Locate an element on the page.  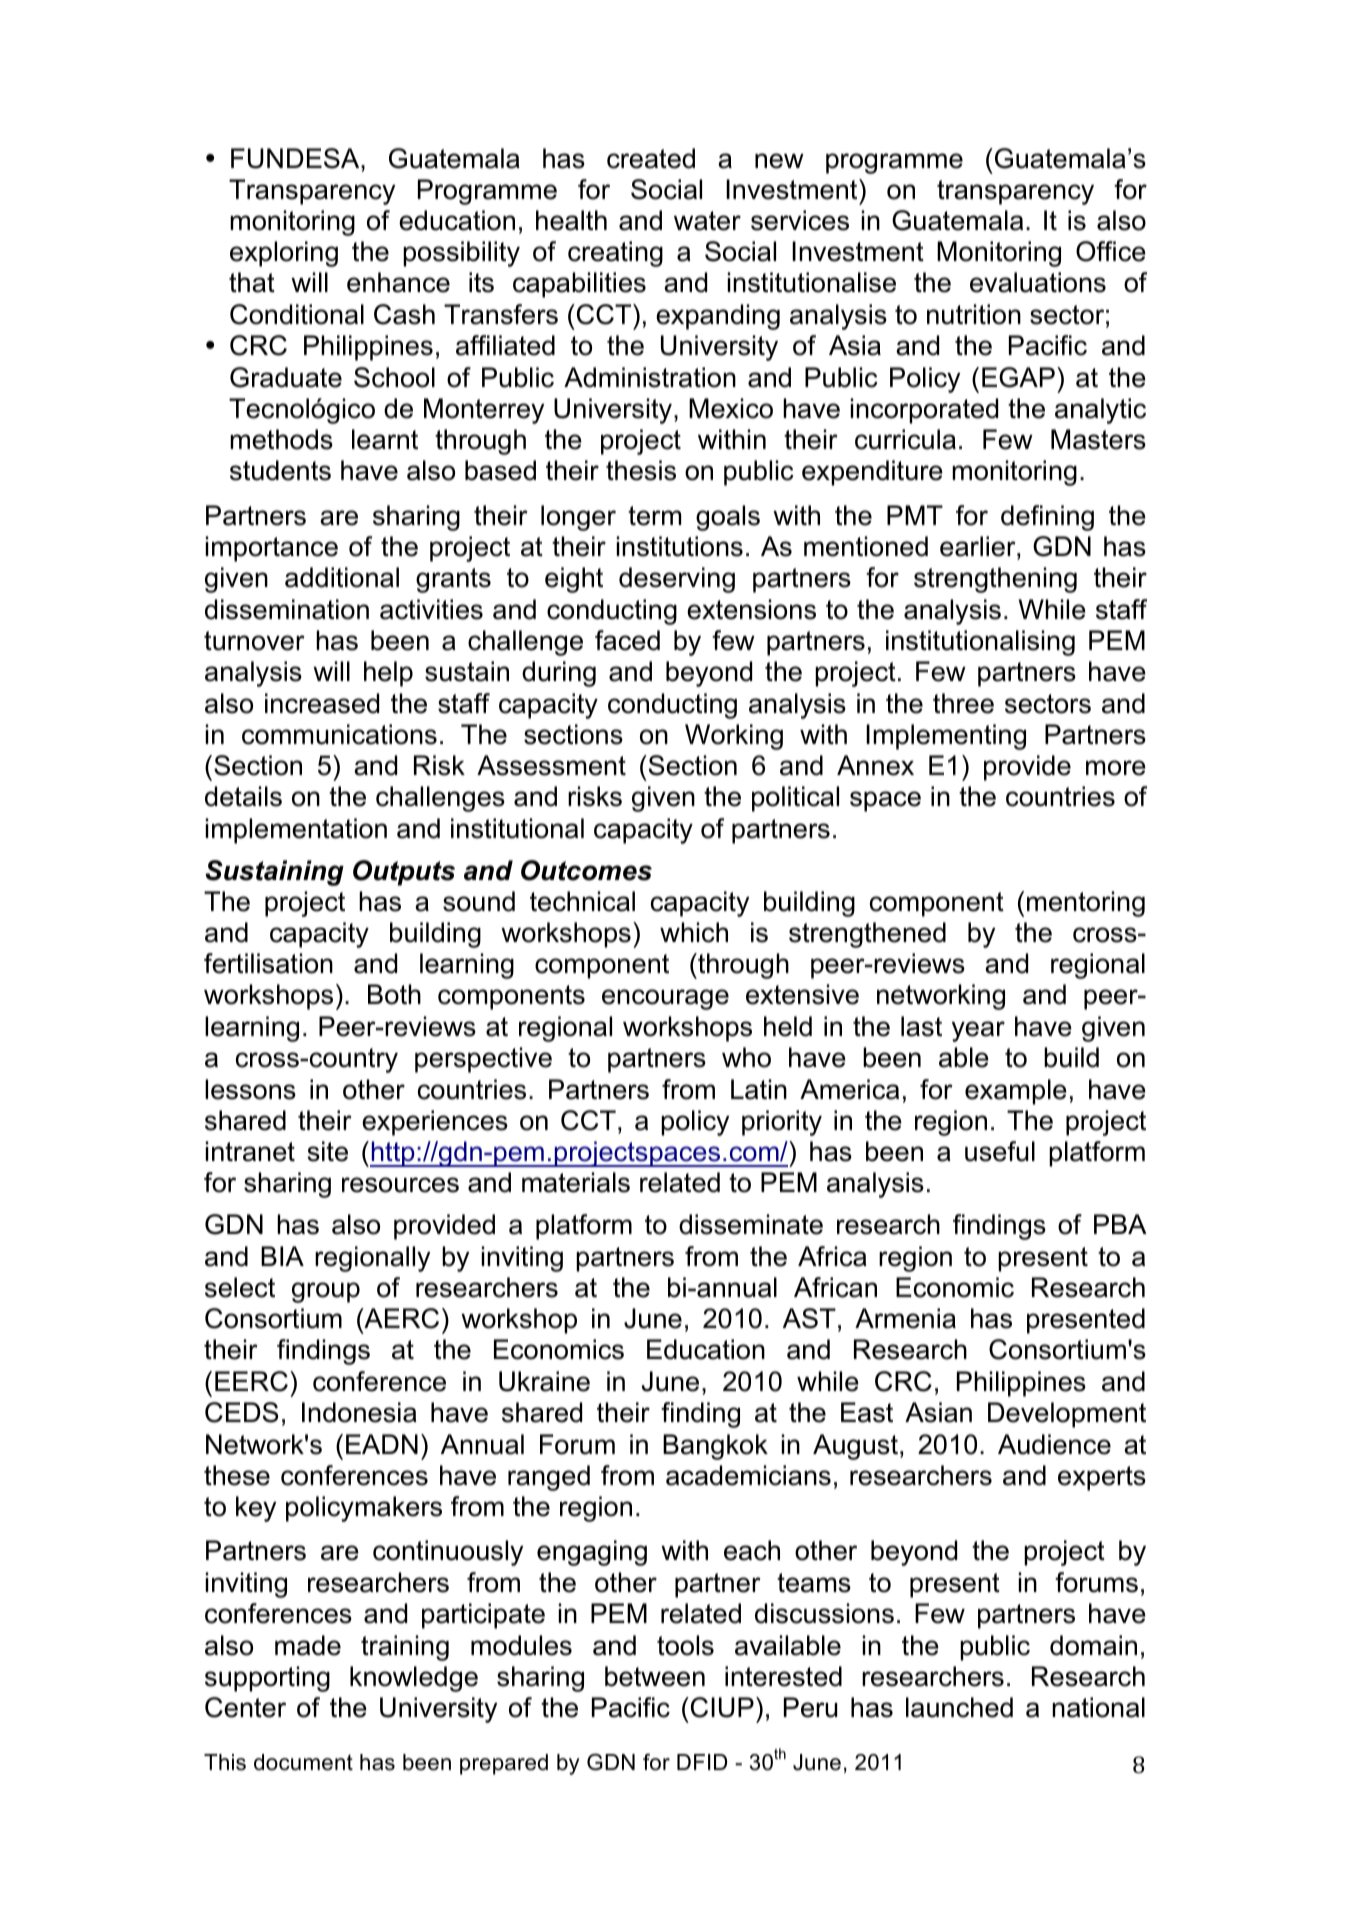
year is located at coordinates (978, 1031).
